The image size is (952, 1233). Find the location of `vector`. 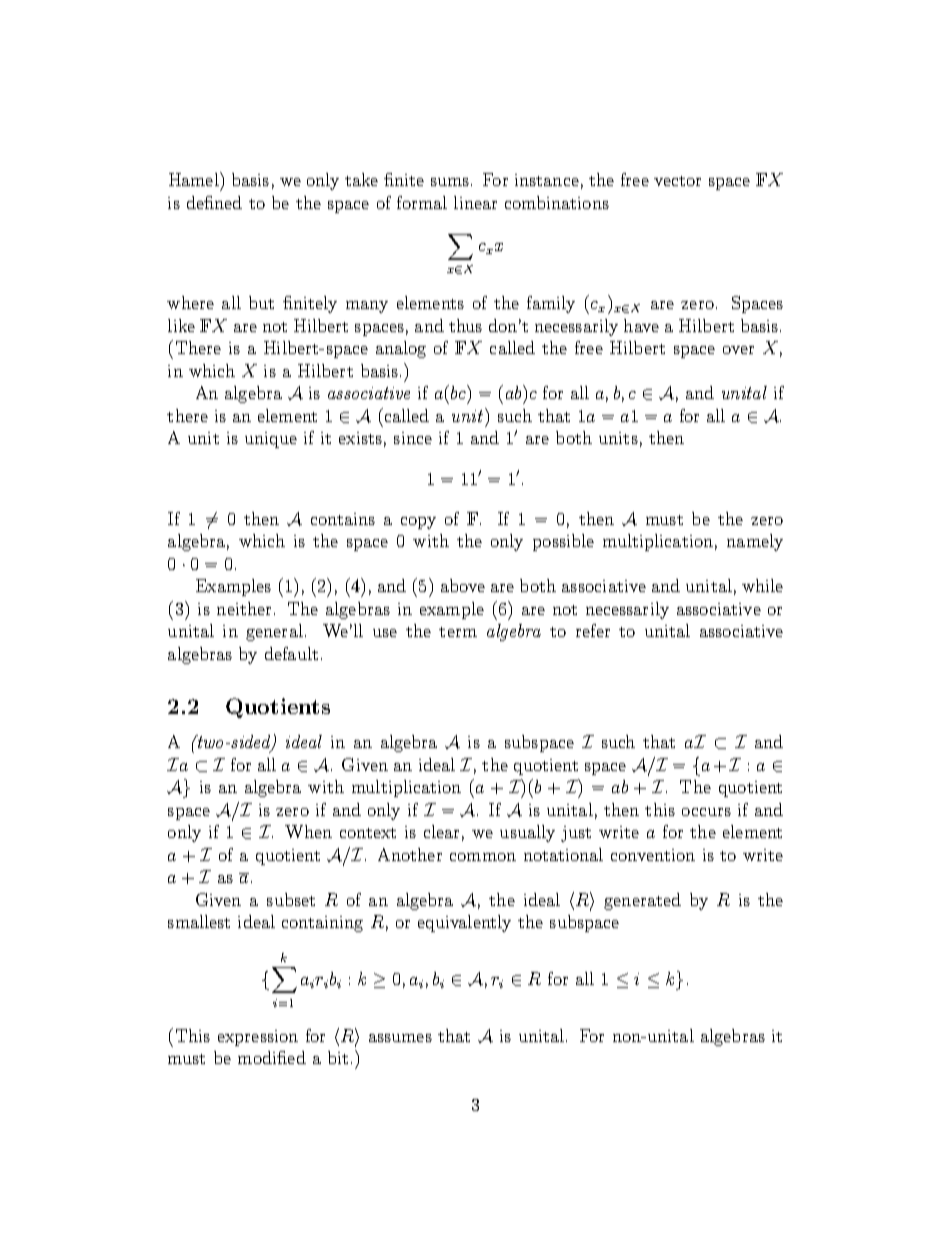

vector is located at coordinates (677, 181).
